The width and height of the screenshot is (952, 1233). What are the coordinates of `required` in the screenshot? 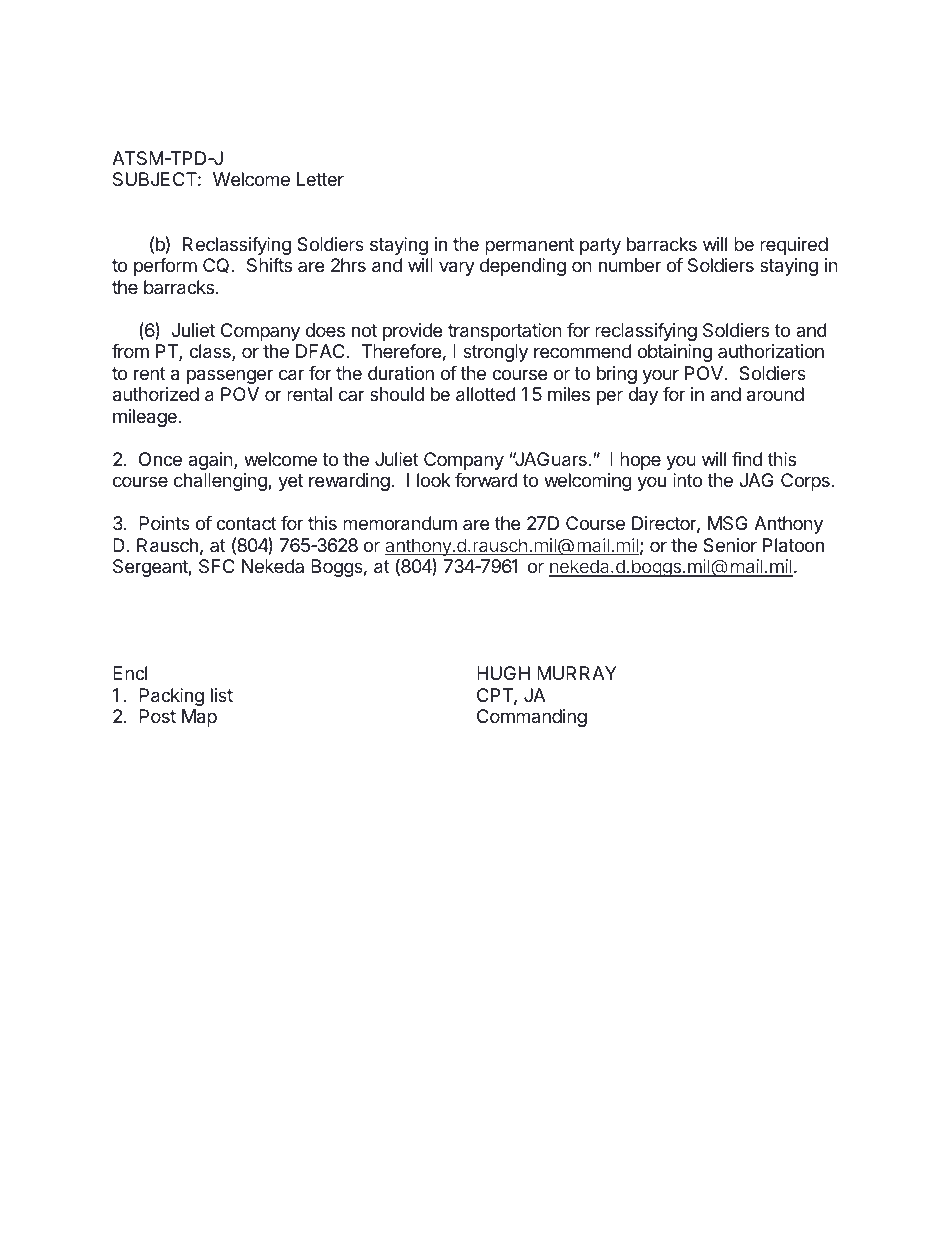 It's located at (794, 246).
